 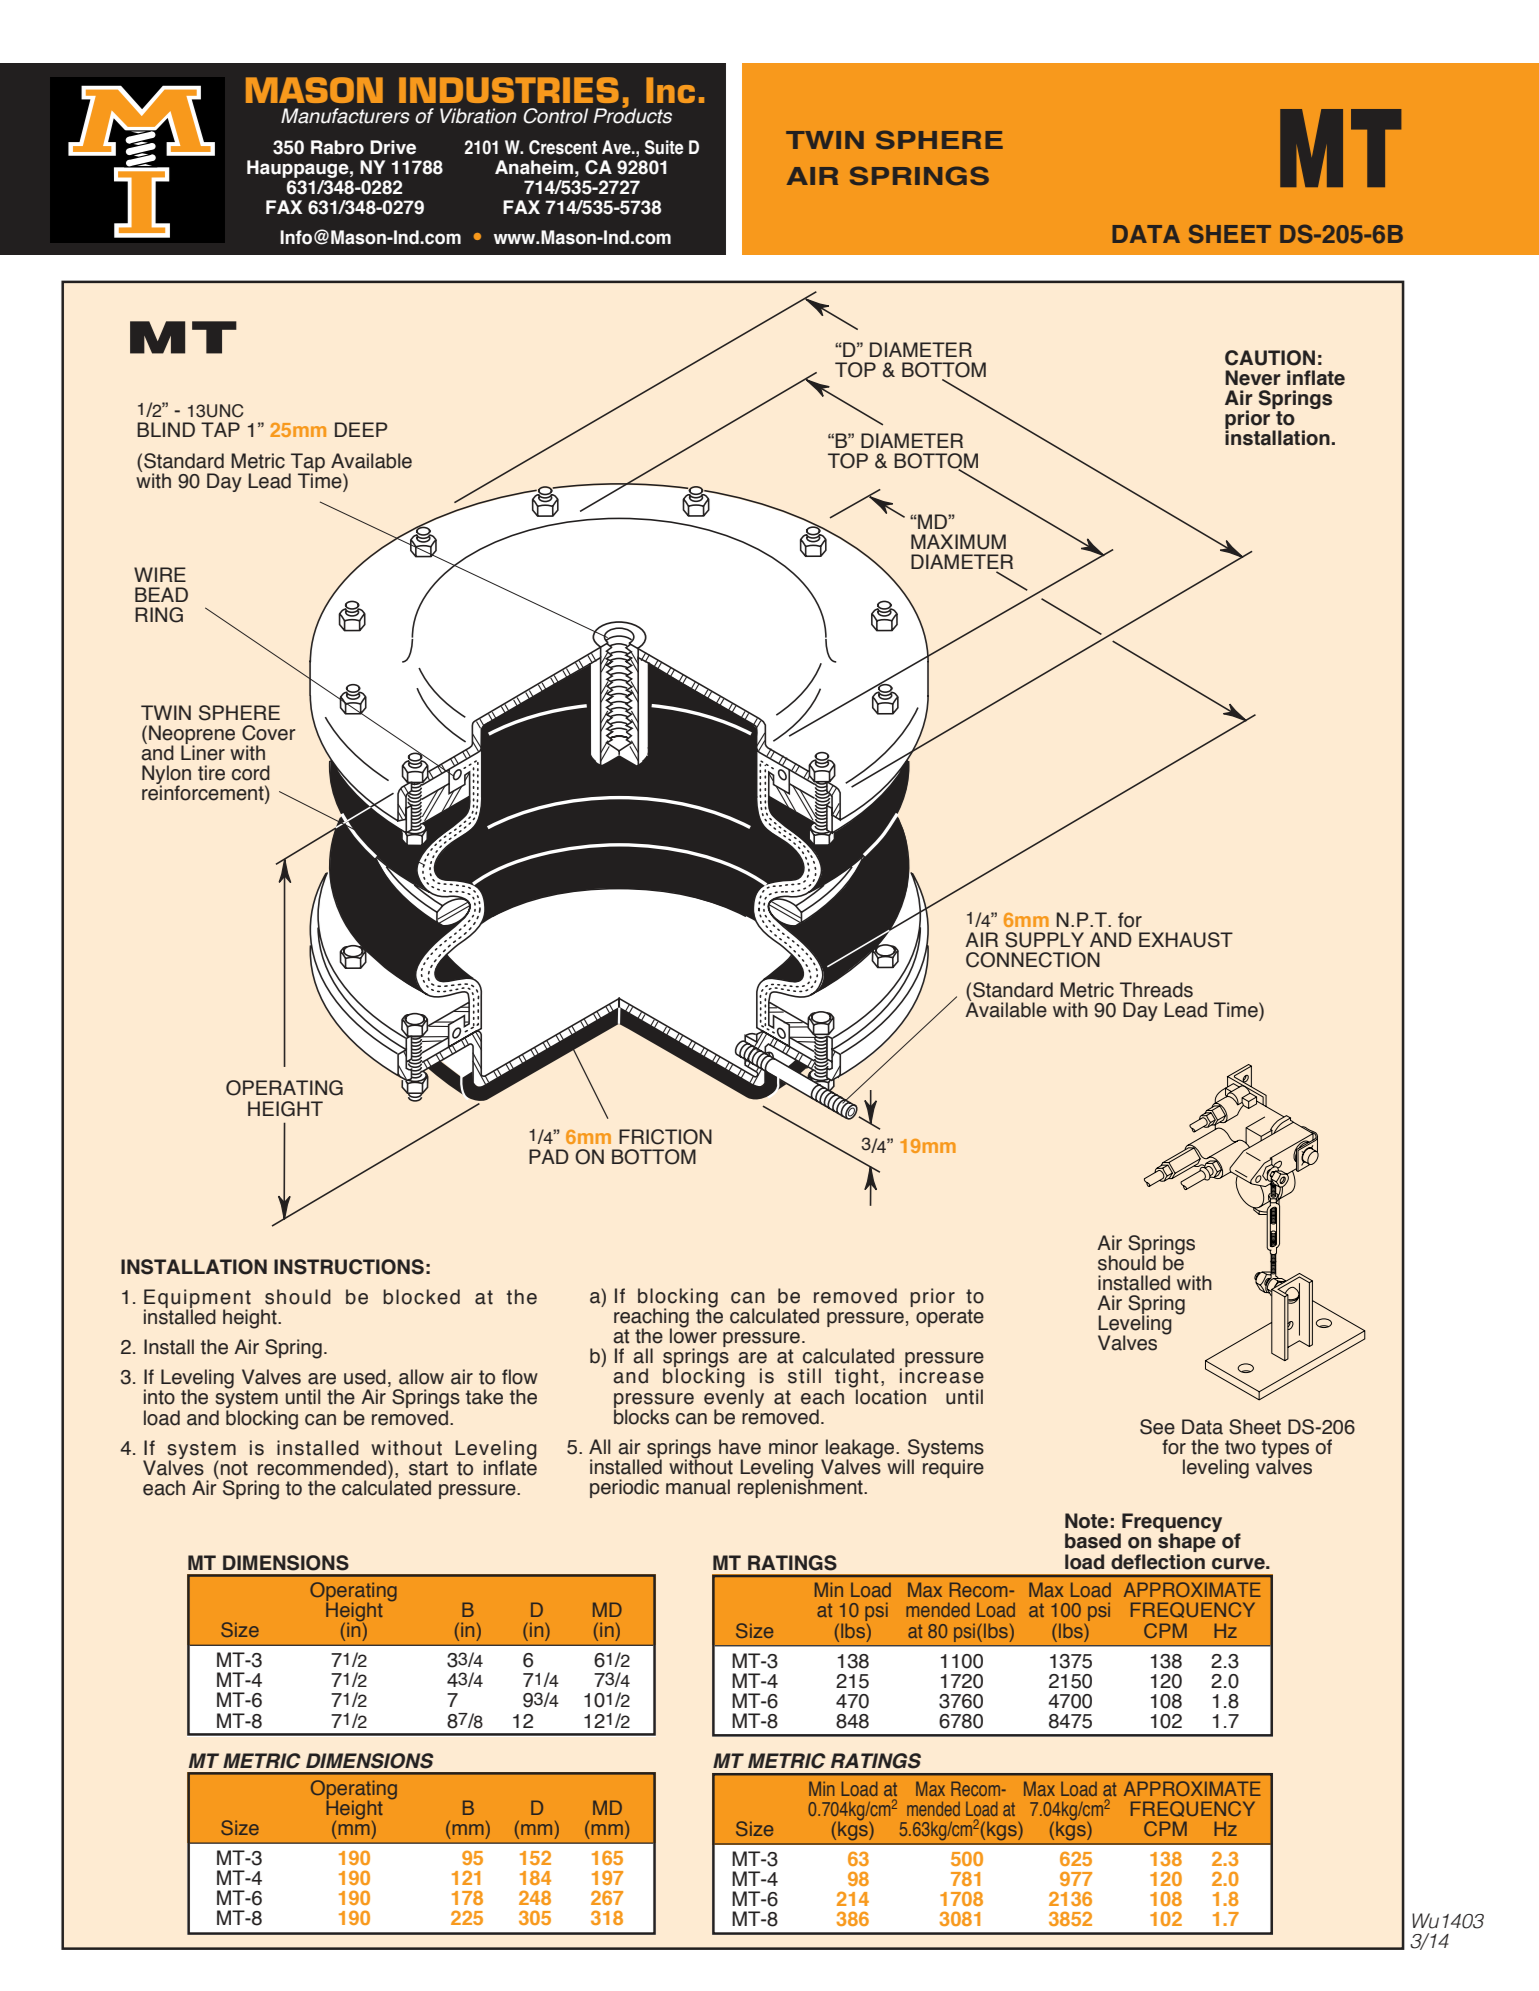 I want to click on cord, so click(x=251, y=773).
